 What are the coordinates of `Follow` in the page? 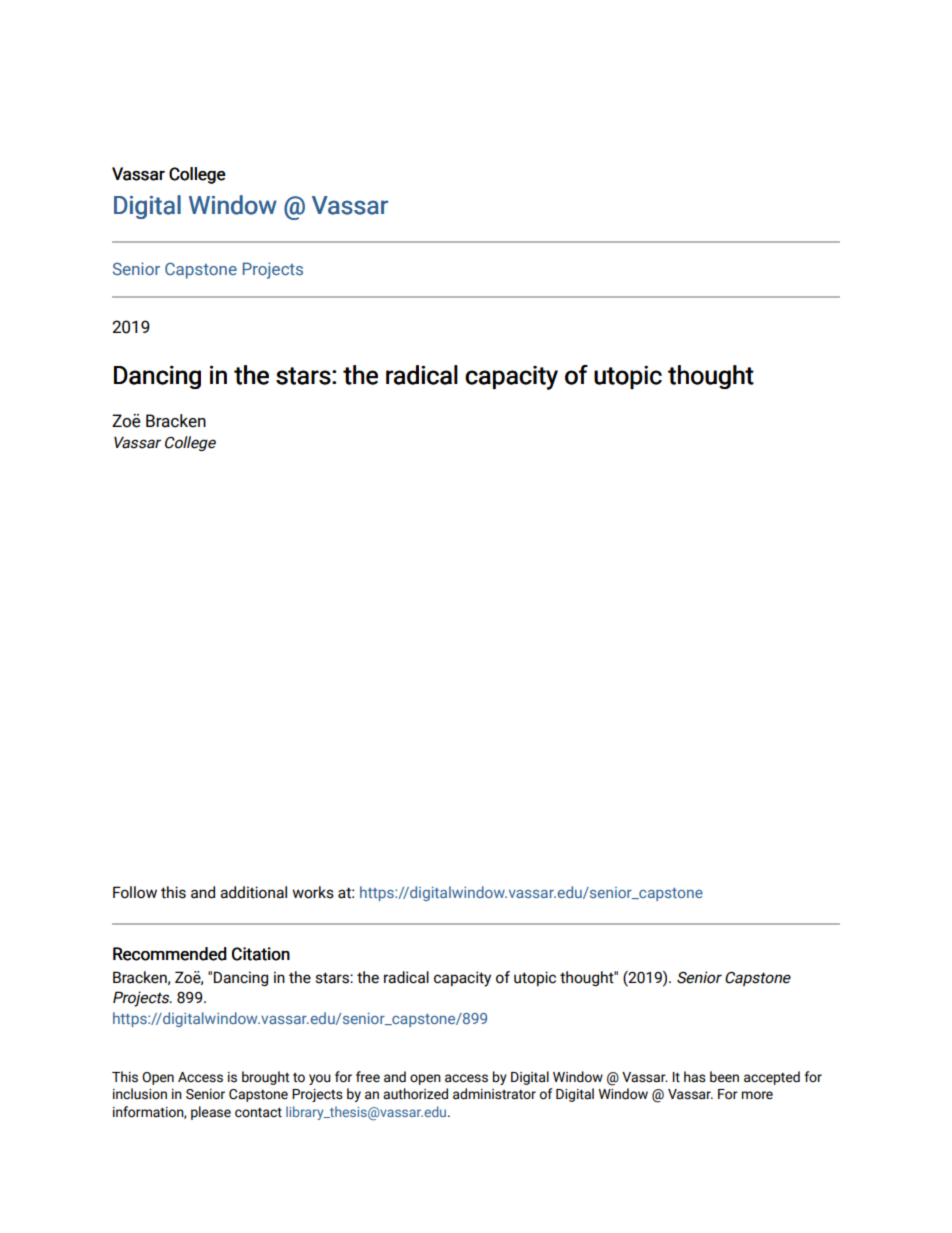 It's located at (135, 892).
